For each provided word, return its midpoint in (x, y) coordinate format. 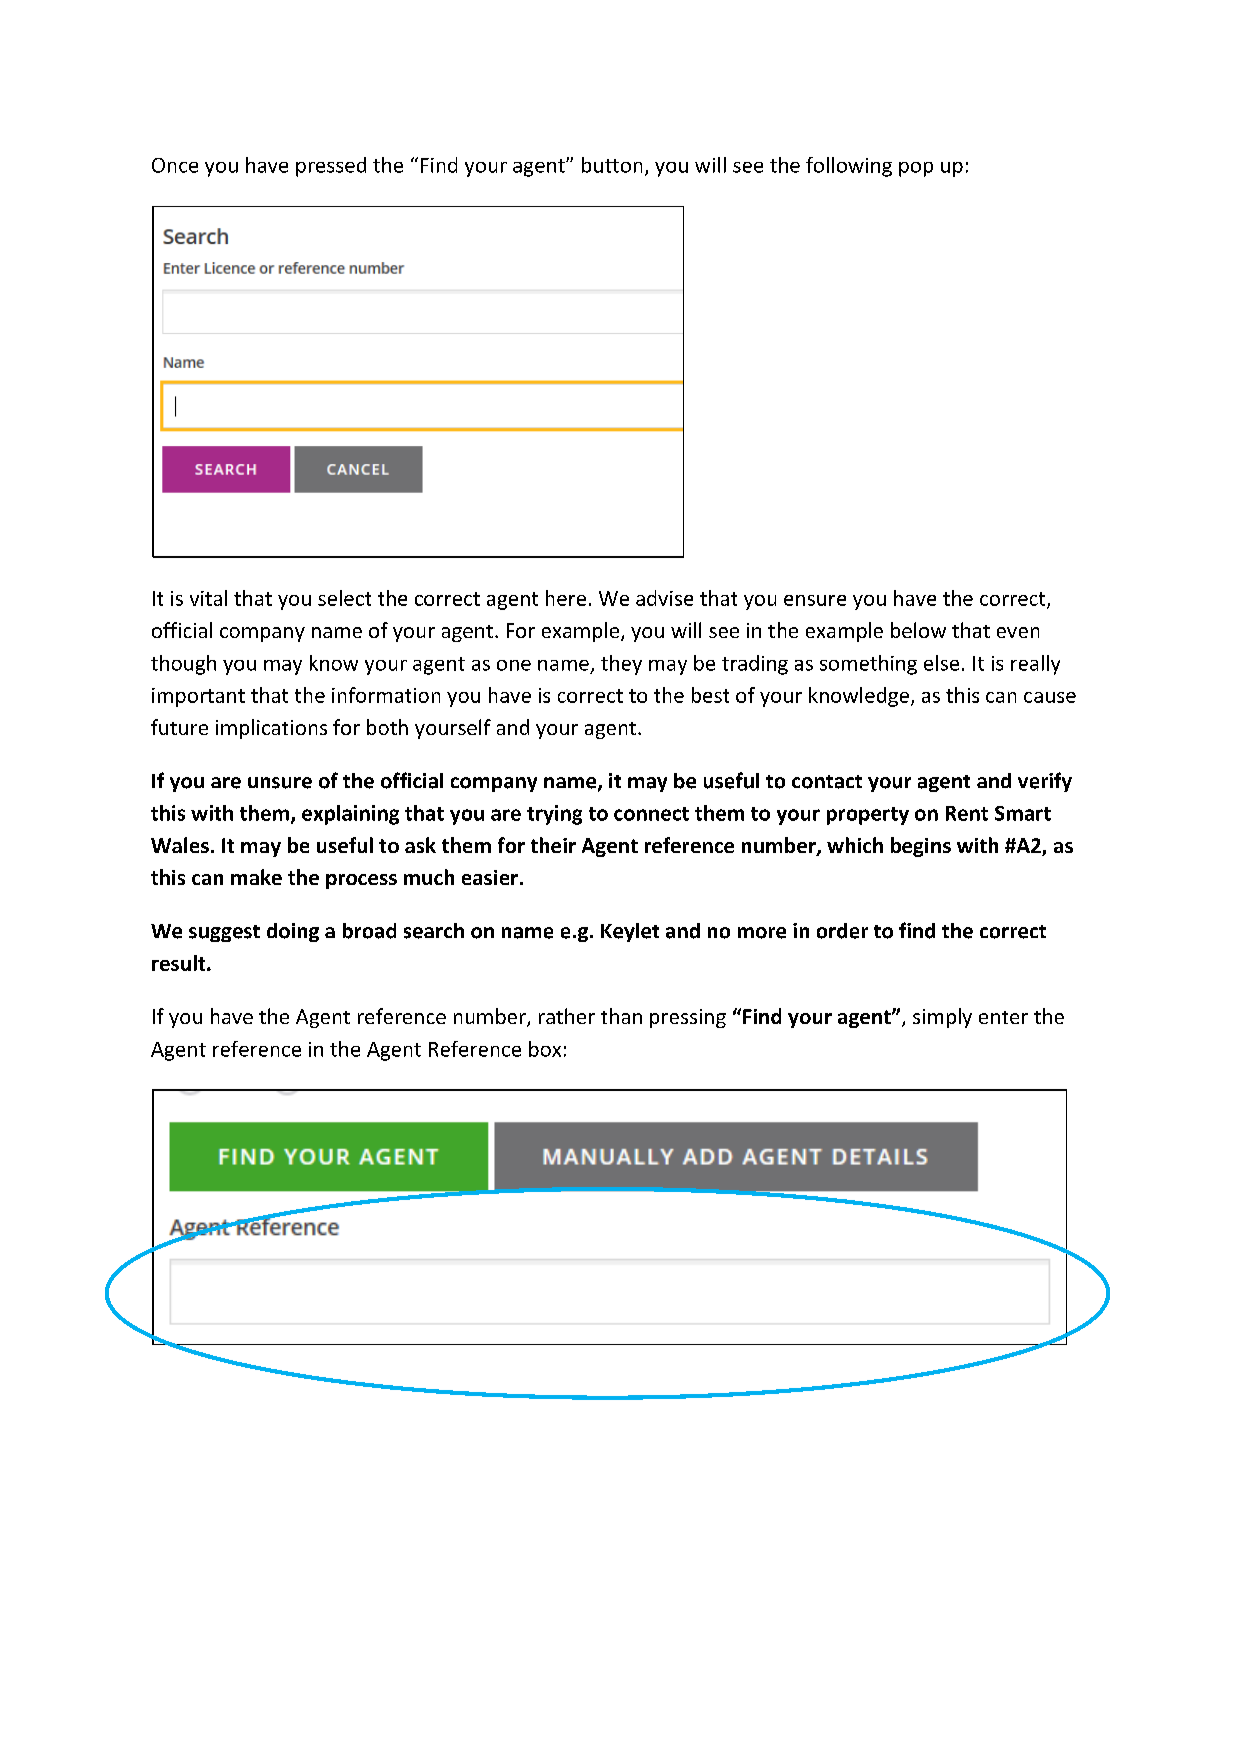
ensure (815, 600)
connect (651, 814)
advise (664, 598)
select (344, 598)
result (180, 963)
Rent (967, 813)
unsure (280, 783)
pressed (331, 167)
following (849, 167)
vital (208, 598)
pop (916, 169)
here (566, 598)
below (918, 630)
